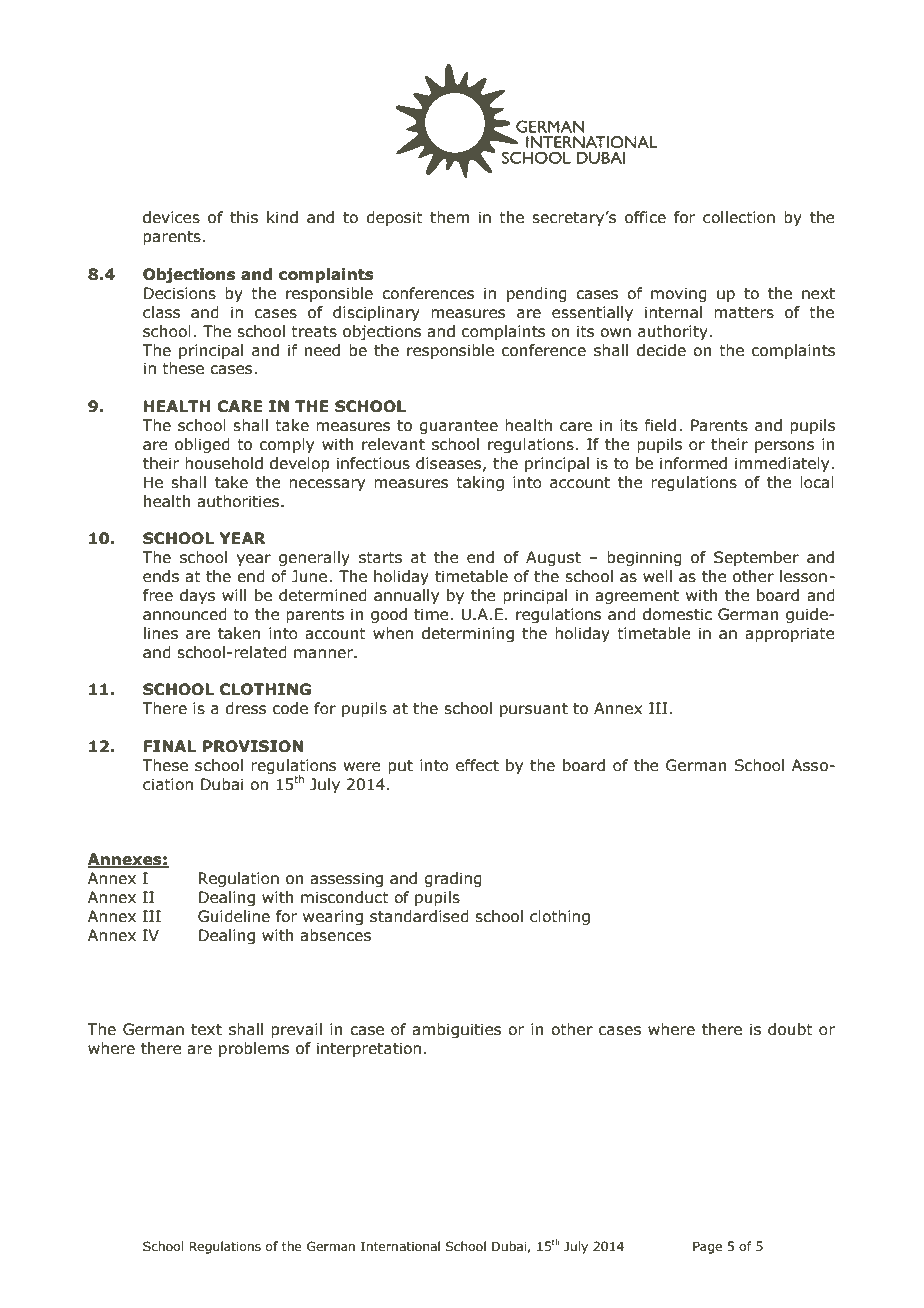 This screenshot has height=1308, width=924. Describe the element at coordinates (739, 217) in the screenshot. I see `collection` at that location.
